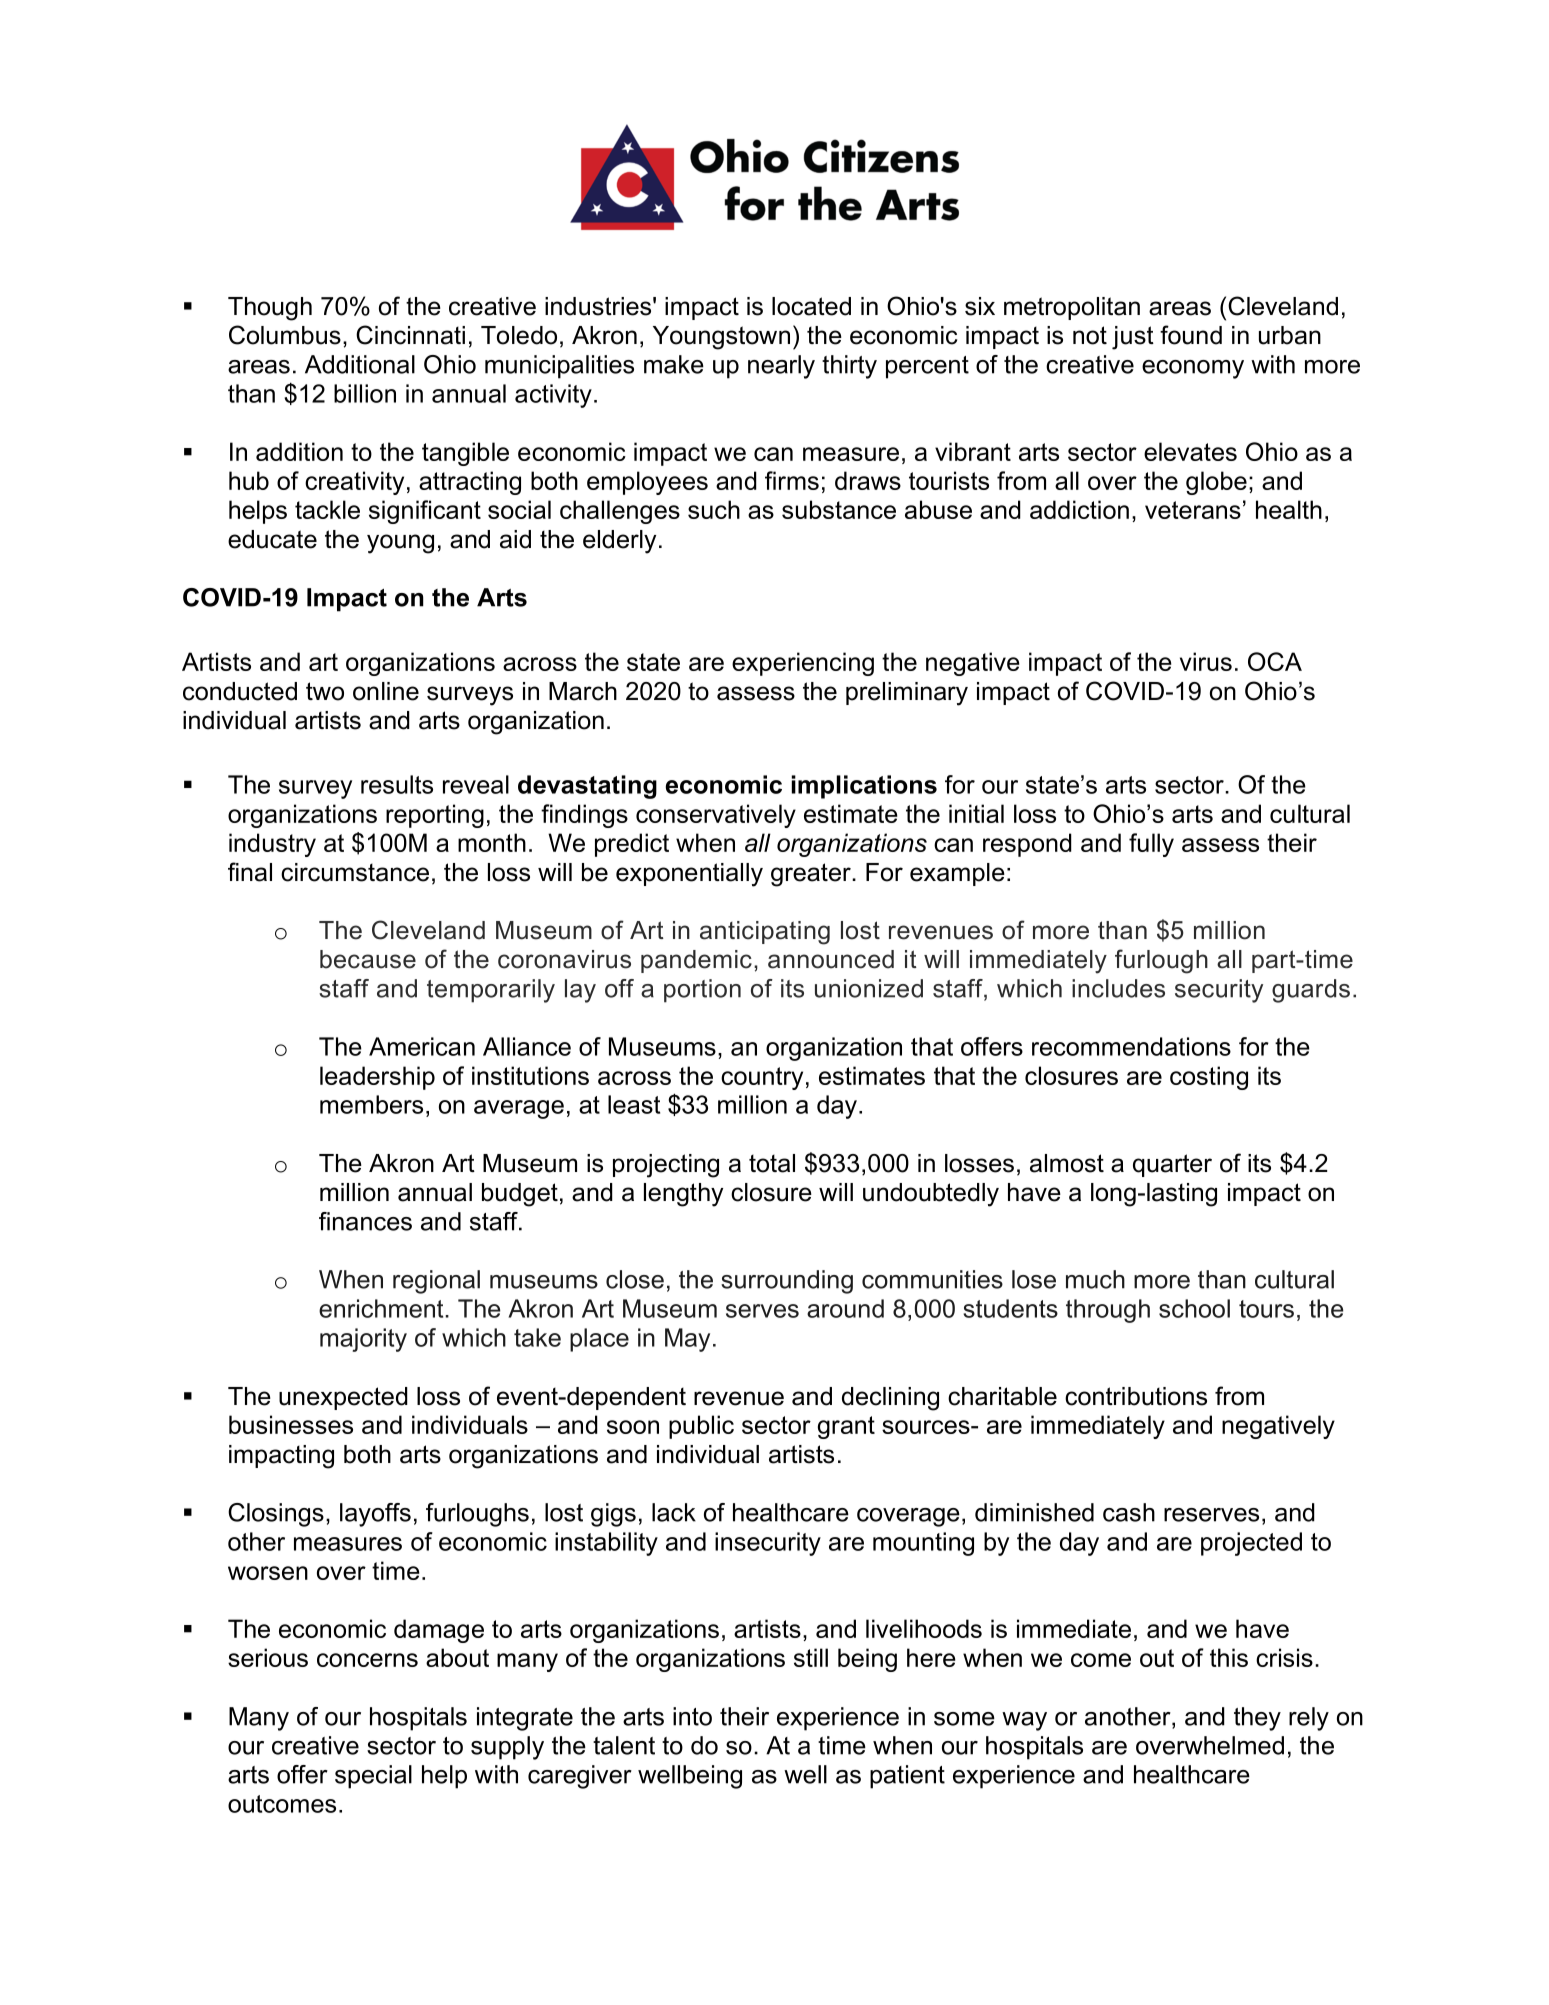 This image has height=2005, width=1549. I want to click on fully, so click(1151, 845).
